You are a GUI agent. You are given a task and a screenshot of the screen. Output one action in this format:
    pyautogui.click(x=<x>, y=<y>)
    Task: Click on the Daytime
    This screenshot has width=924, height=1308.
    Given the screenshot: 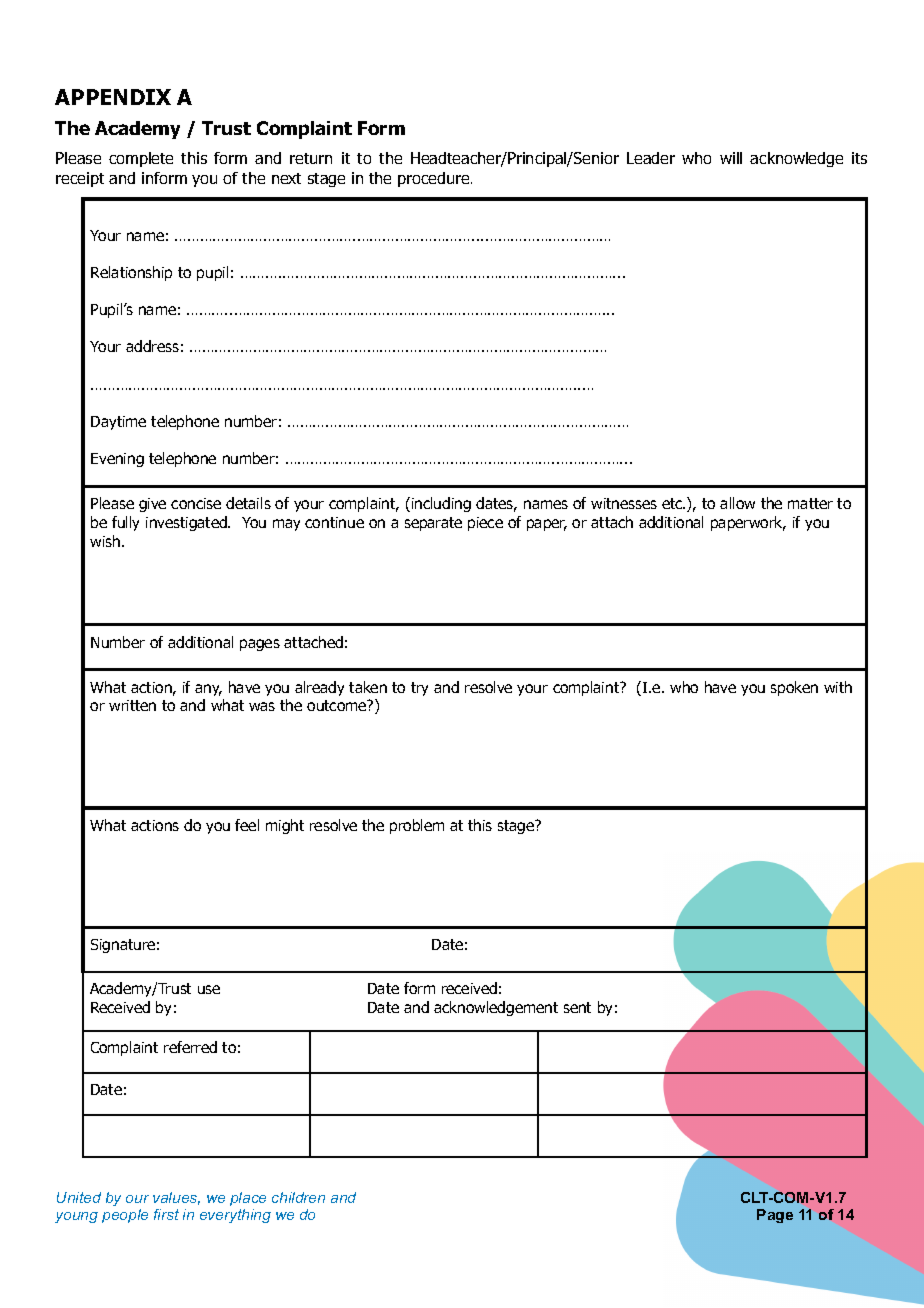 What is the action you would take?
    pyautogui.click(x=118, y=423)
